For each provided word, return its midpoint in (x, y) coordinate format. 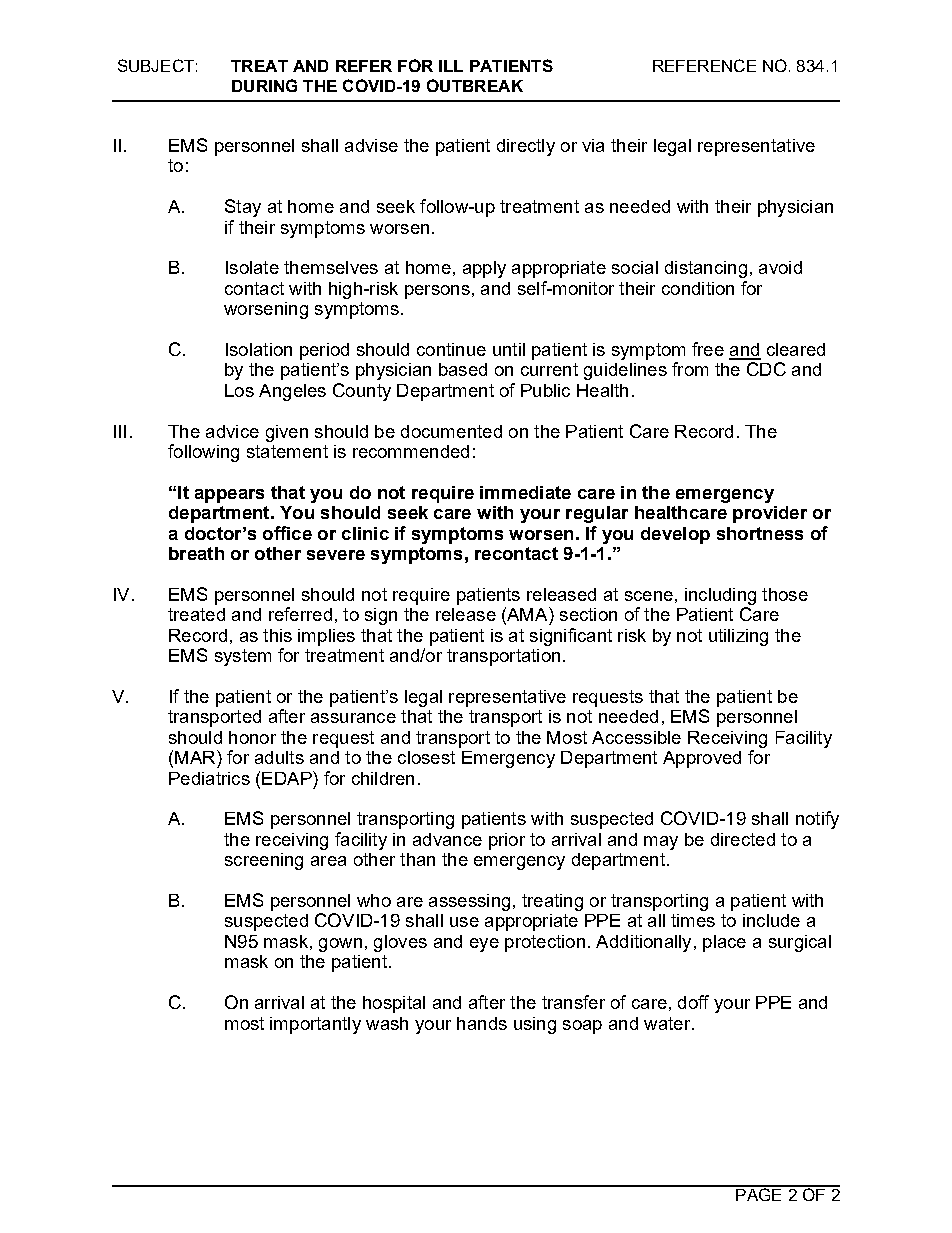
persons (437, 292)
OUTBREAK (475, 85)
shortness (760, 533)
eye (484, 945)
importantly (315, 1025)
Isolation (259, 349)
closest (426, 757)
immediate (525, 492)
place (724, 943)
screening (264, 861)
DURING (264, 85)
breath (196, 553)
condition (698, 288)
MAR (196, 757)
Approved (702, 759)
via (593, 145)
